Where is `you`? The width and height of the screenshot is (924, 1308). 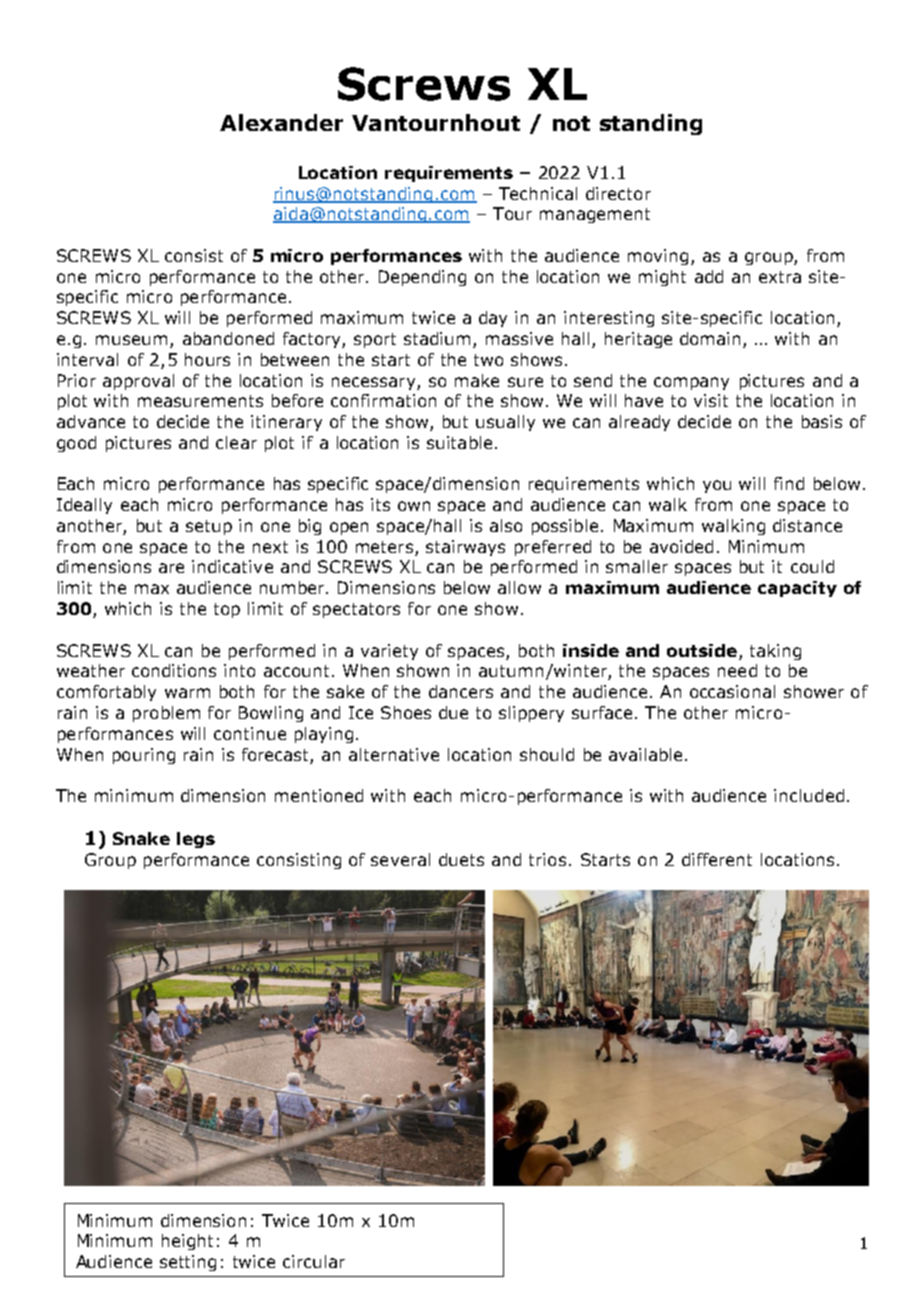 you is located at coordinates (717, 486).
